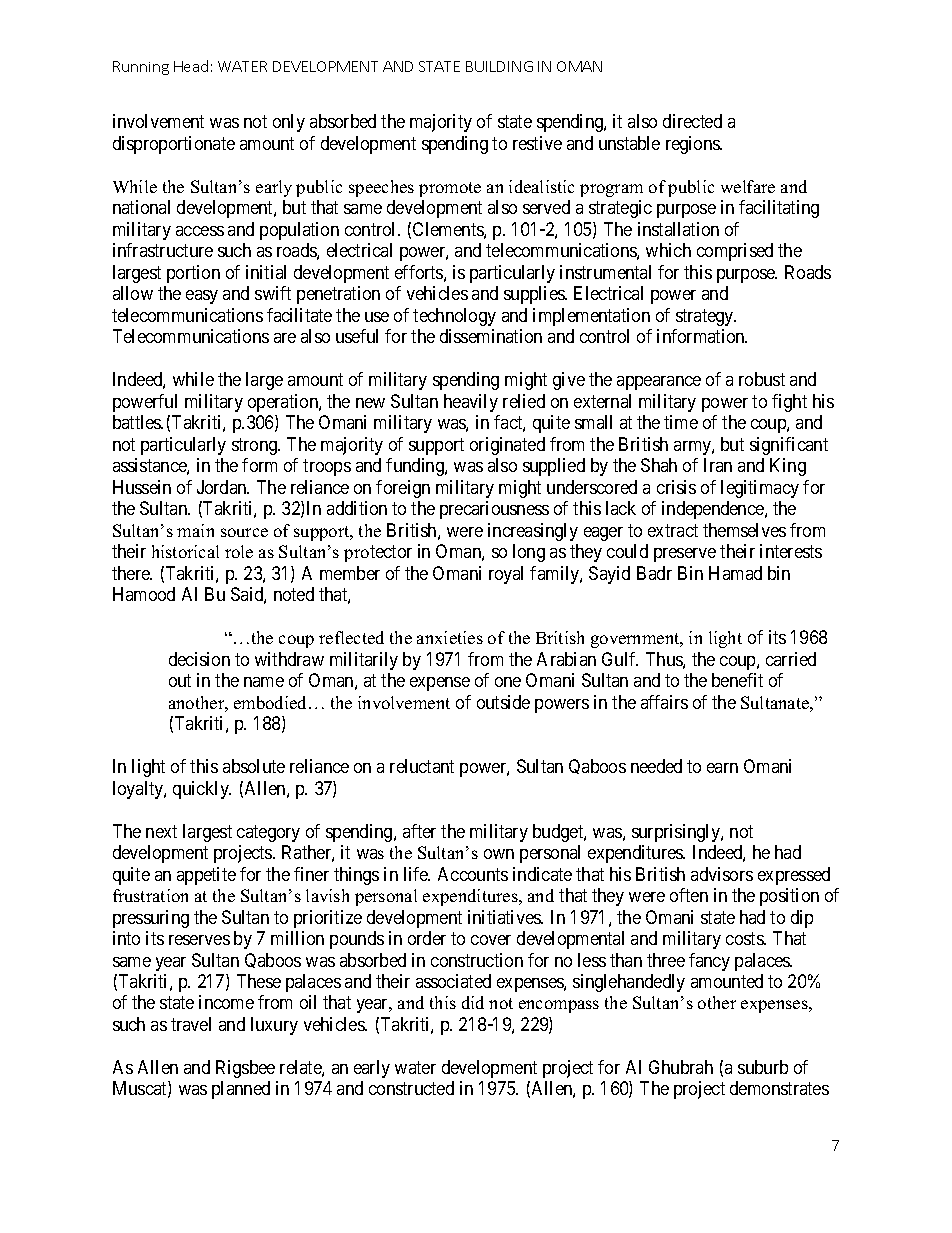 This screenshot has height=1233, width=952. Describe the element at coordinates (191, 1024) in the screenshot. I see `travel` at that location.
